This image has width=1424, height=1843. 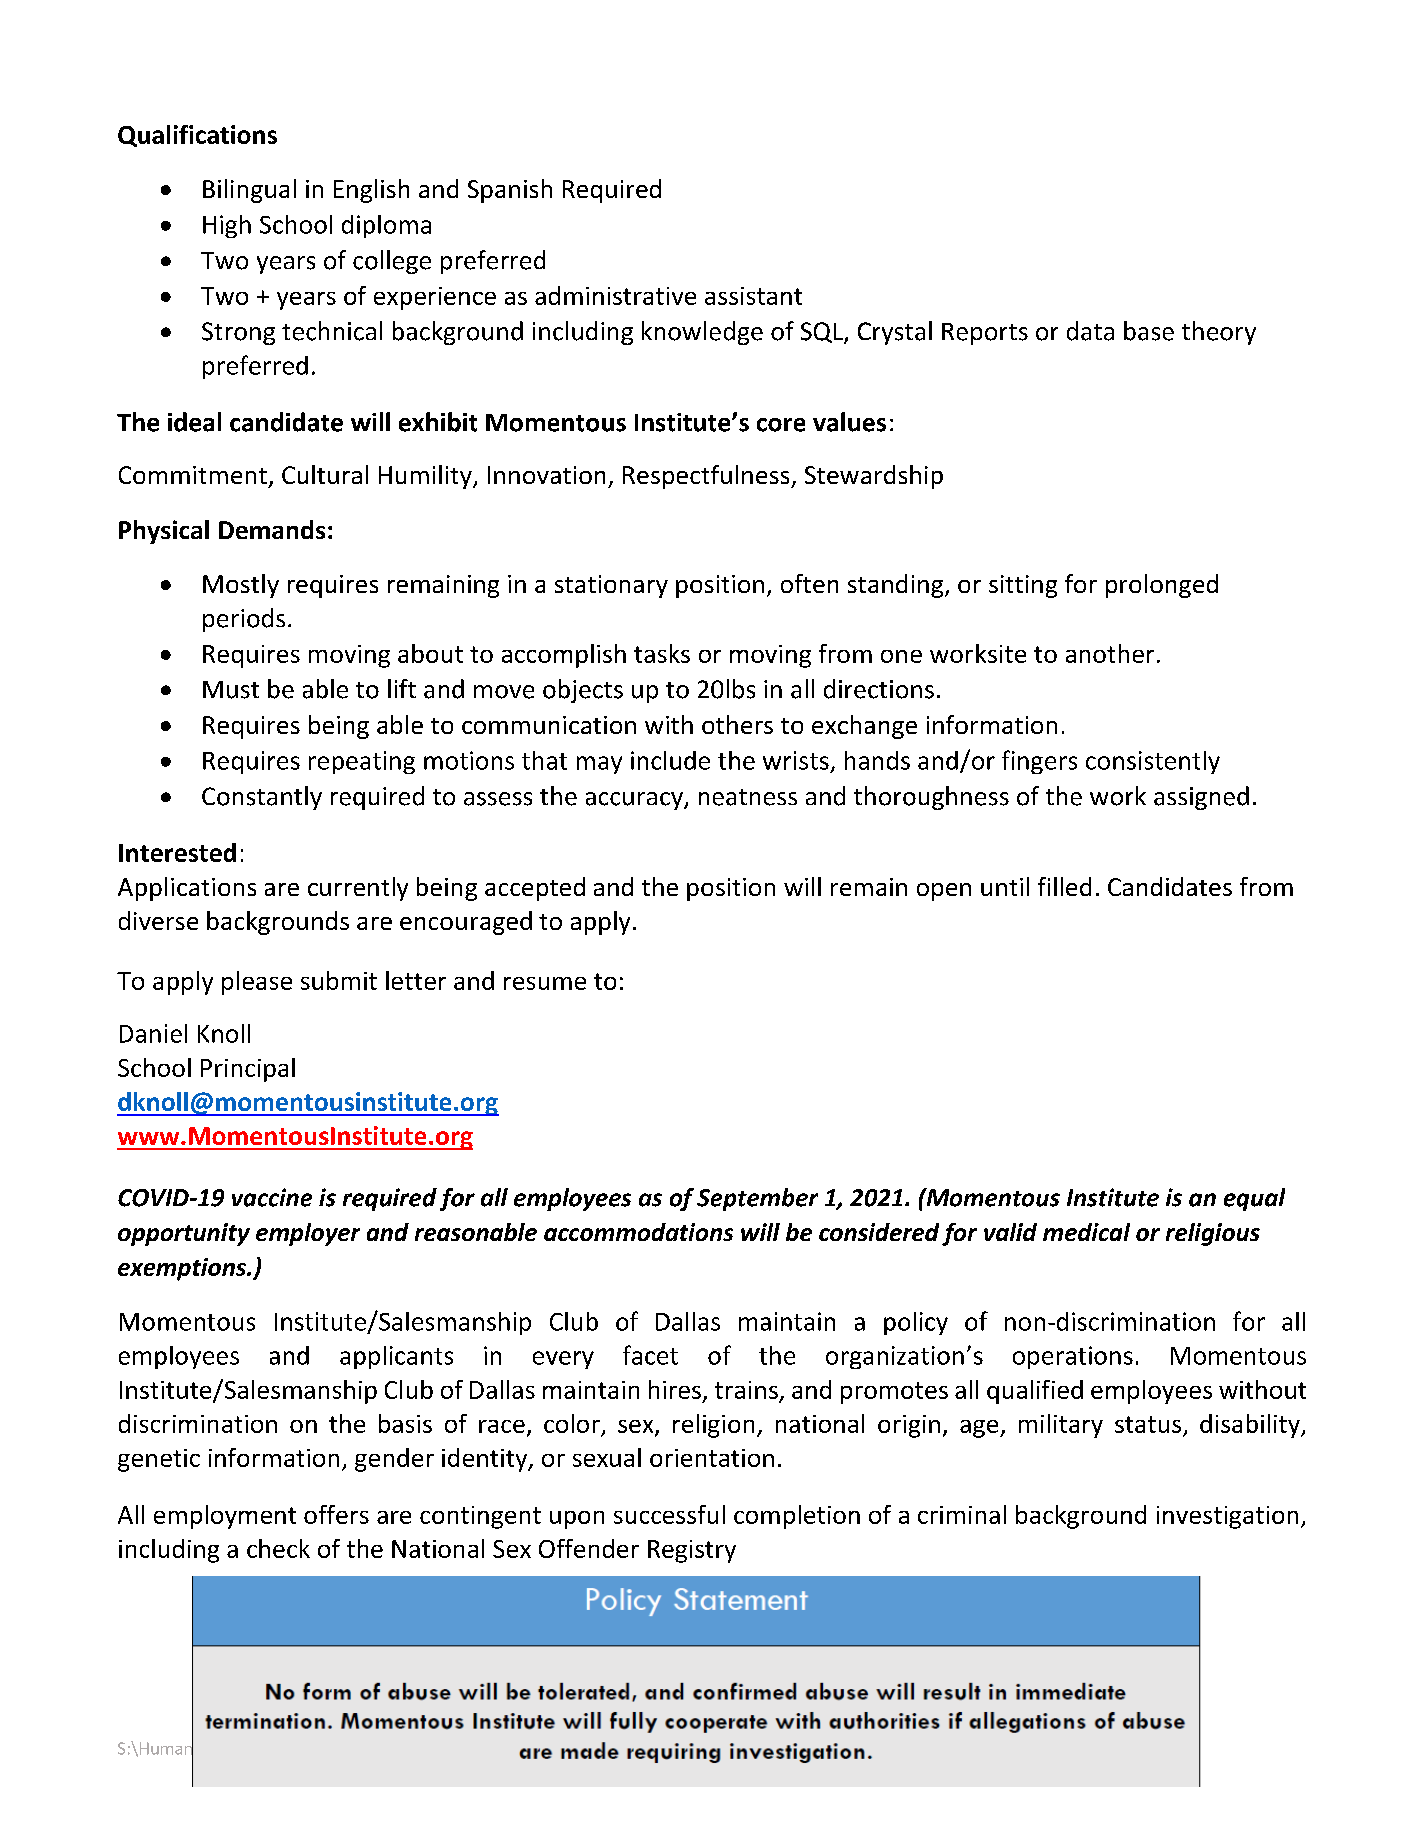 What do you see at coordinates (249, 191) in the image?
I see `Bilingual` at bounding box center [249, 191].
